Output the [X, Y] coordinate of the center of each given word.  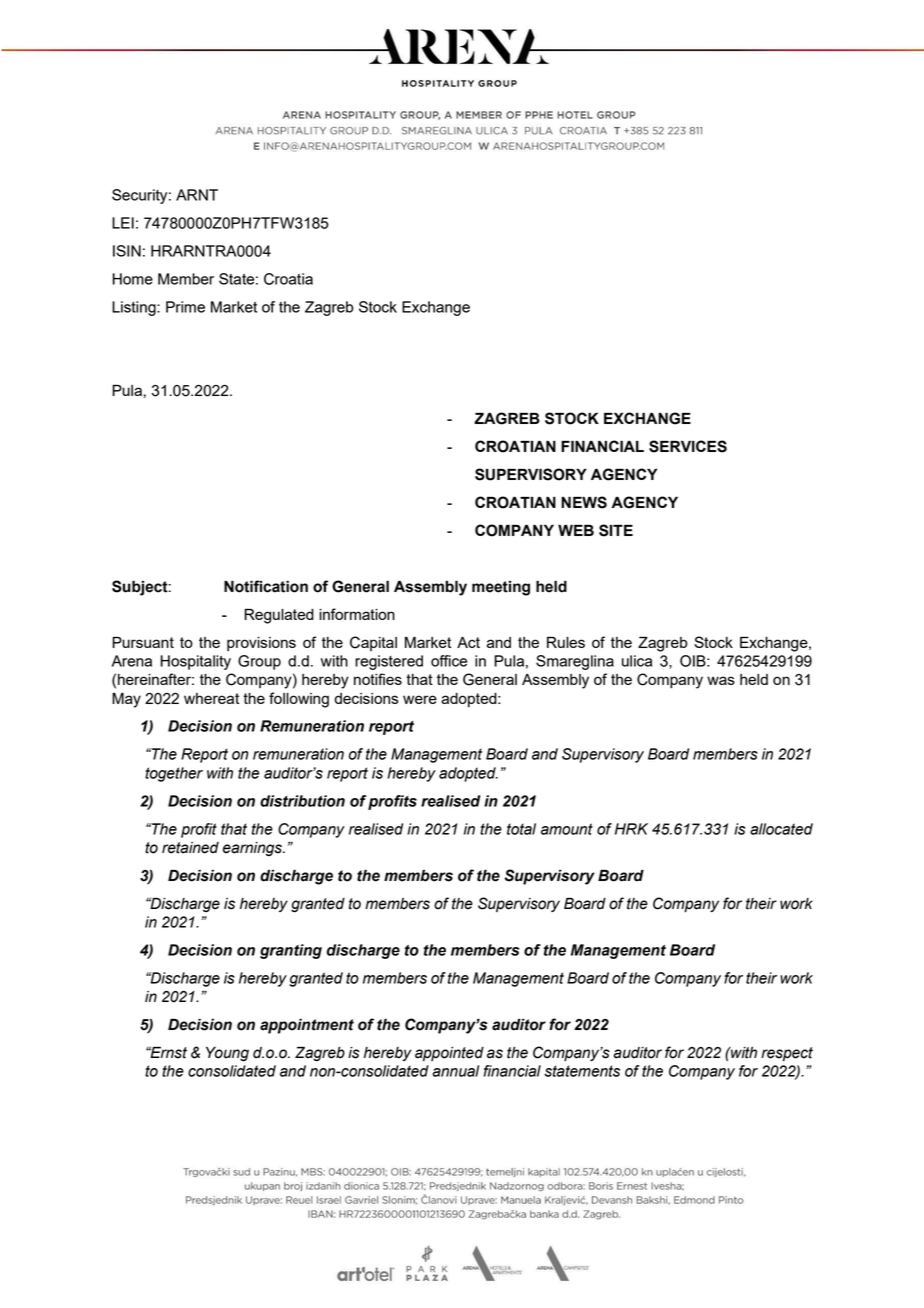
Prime [185, 307]
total [521, 829]
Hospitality [196, 662]
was [721, 680]
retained [190, 848]
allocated [781, 829]
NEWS [584, 502]
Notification [266, 586]
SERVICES [688, 446]
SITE [616, 530]
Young [227, 1053]
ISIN [127, 251]
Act [468, 642]
